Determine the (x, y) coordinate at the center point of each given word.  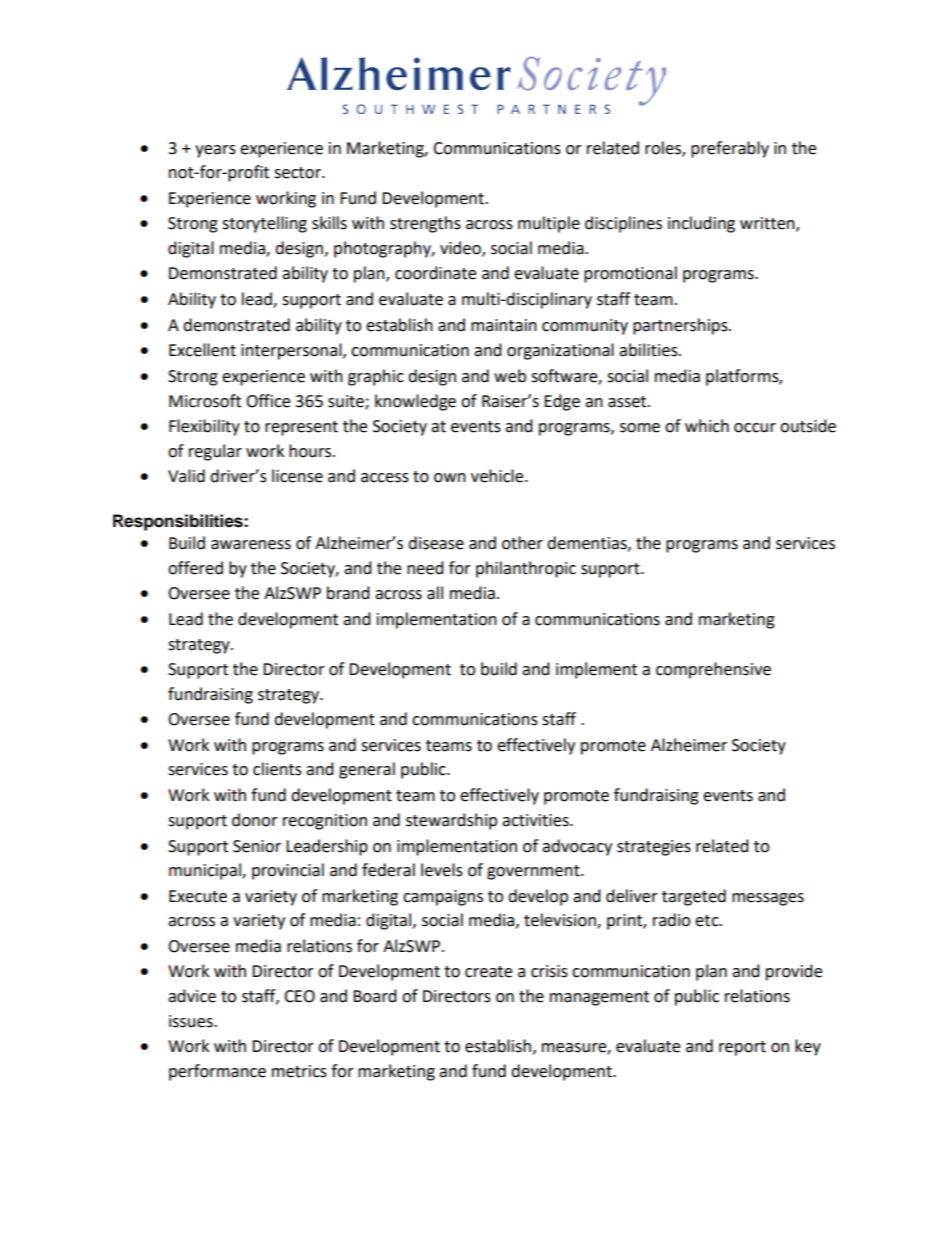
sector (298, 173)
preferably (730, 149)
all (435, 593)
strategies (654, 848)
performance (217, 1072)
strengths (425, 224)
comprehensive (713, 670)
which (707, 426)
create (488, 972)
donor (255, 820)
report (742, 1048)
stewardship (451, 821)
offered (195, 568)
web (510, 376)
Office (268, 401)
